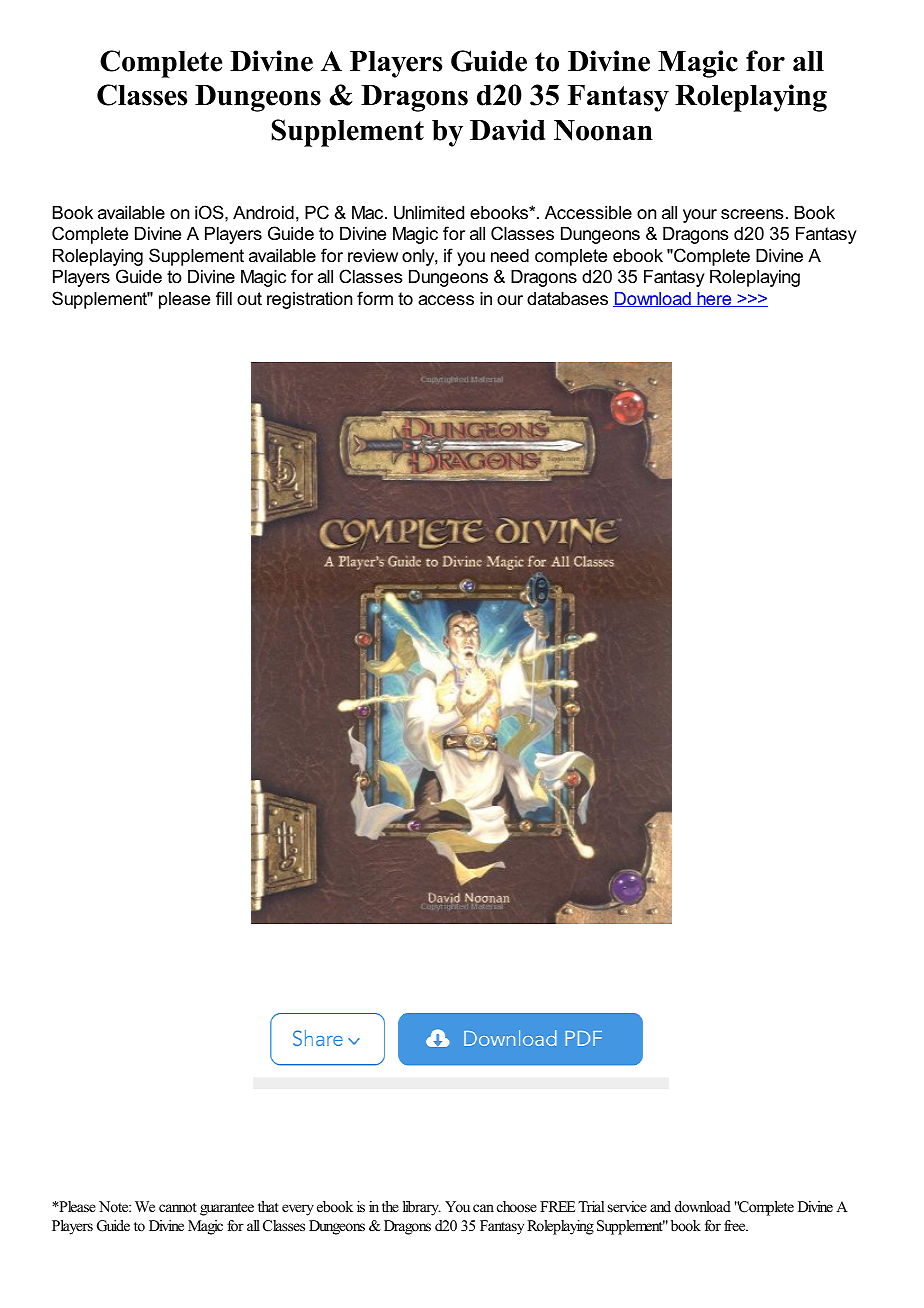 This image has height=1308, width=924. What do you see at coordinates (375, 298) in the image?
I see `form` at bounding box center [375, 298].
